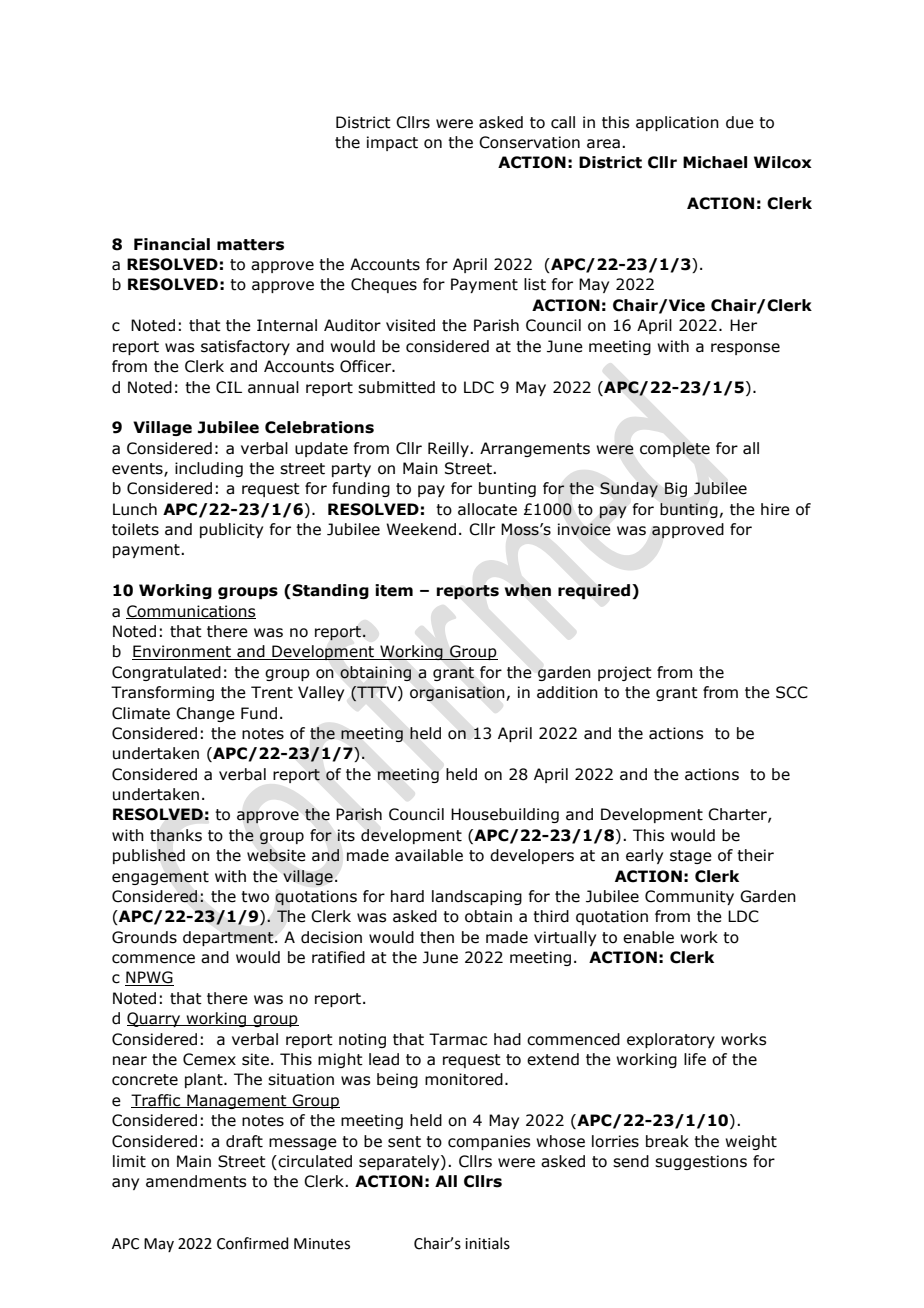 This image has width=924, height=1308. I want to click on Michael, so click(715, 162).
